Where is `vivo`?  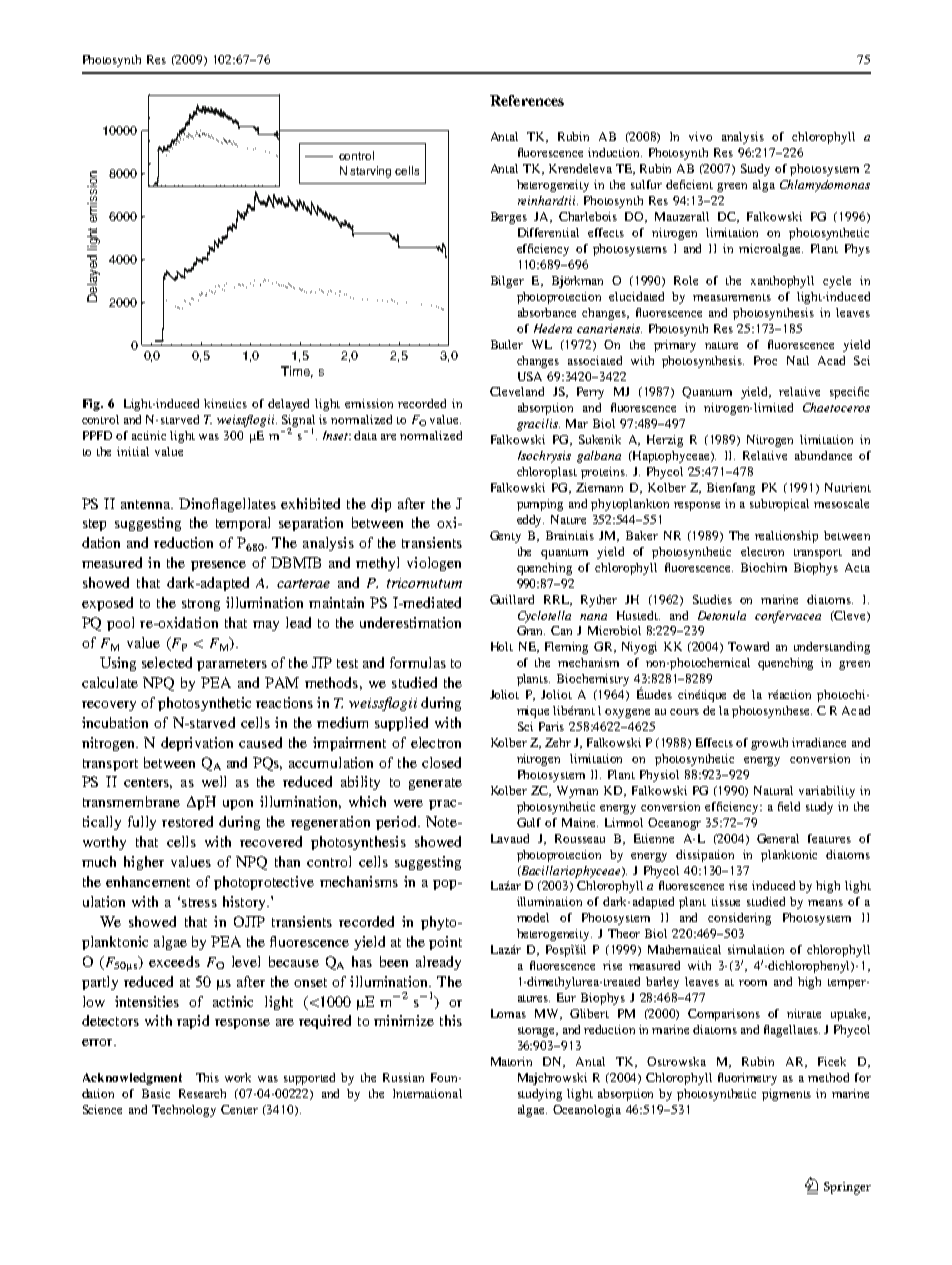
vivo is located at coordinates (700, 136).
